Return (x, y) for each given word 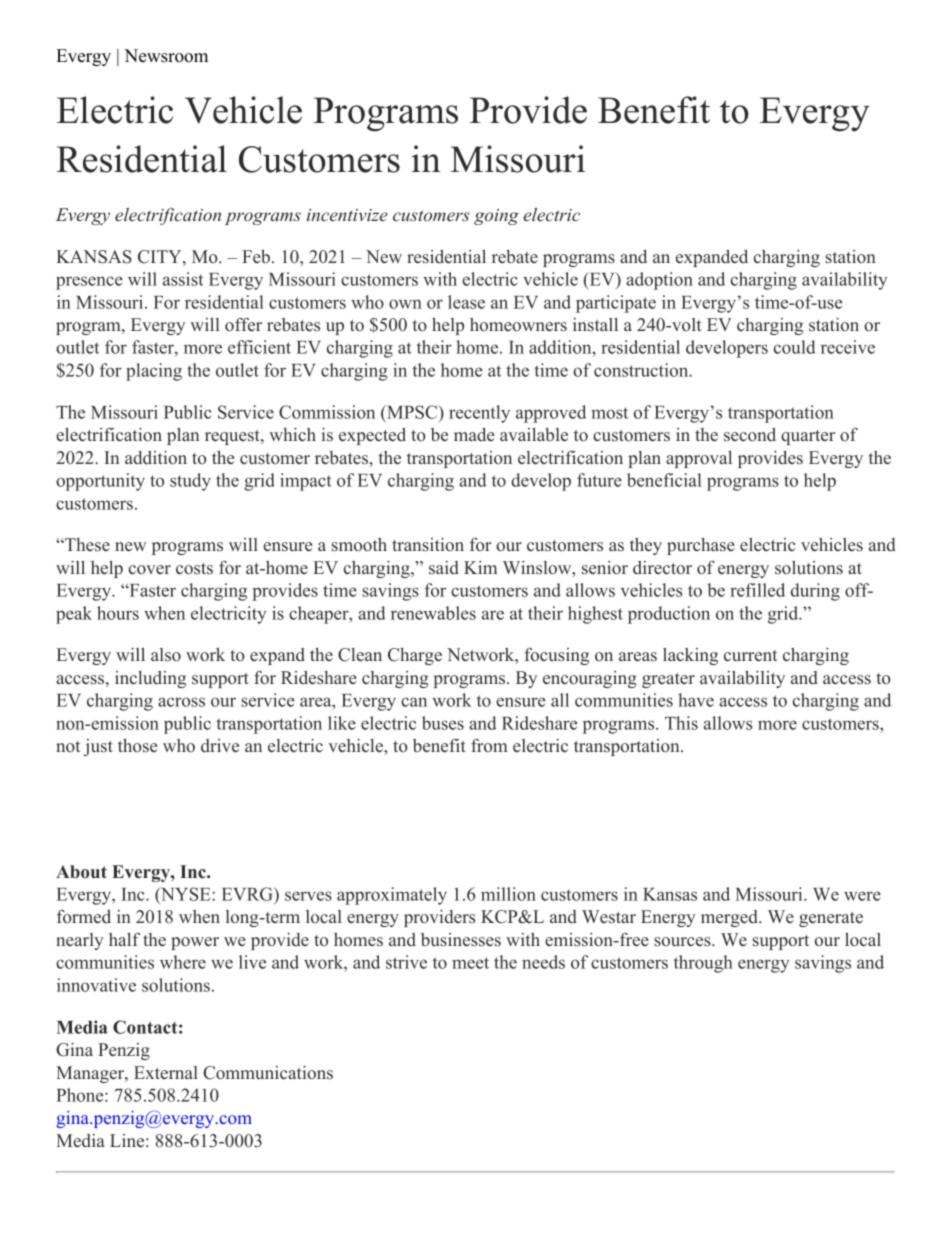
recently (479, 414)
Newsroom (166, 56)
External (166, 1073)
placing (154, 372)
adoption (659, 281)
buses (443, 723)
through (703, 964)
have (696, 700)
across (181, 702)
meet (470, 963)
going (496, 217)
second (750, 435)
